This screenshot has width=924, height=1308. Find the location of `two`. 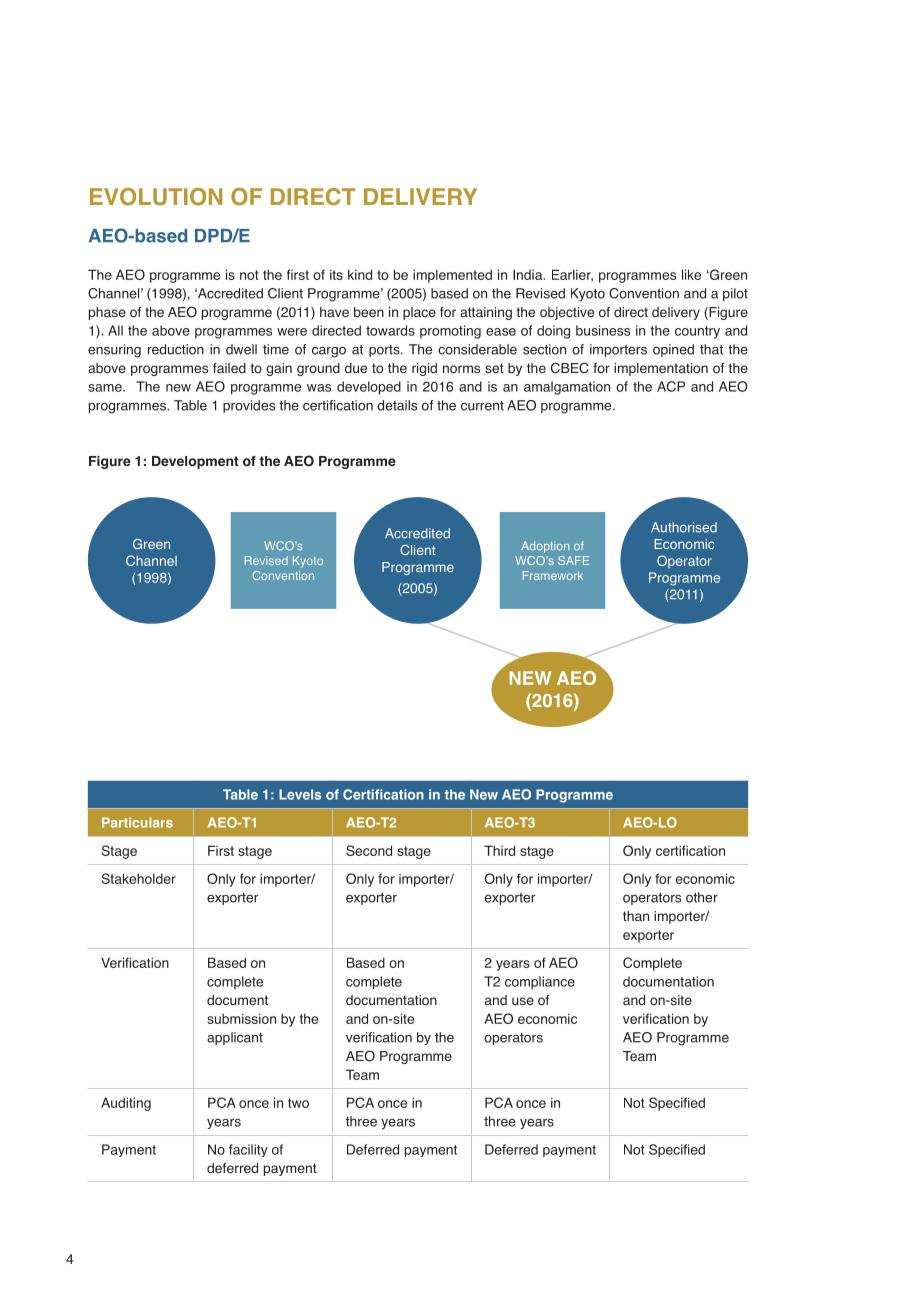

two is located at coordinates (298, 1103).
